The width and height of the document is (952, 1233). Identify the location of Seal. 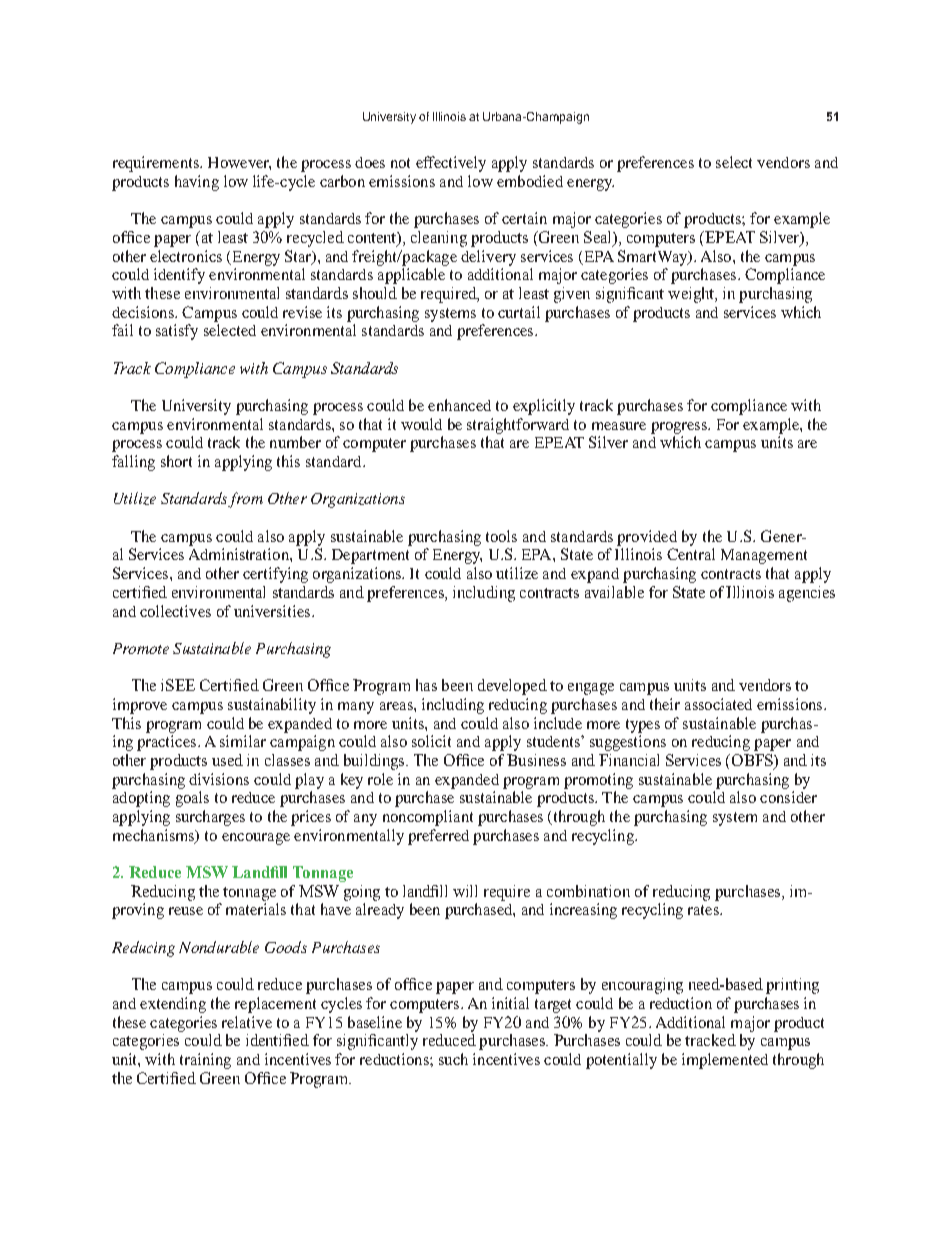
(599, 238).
